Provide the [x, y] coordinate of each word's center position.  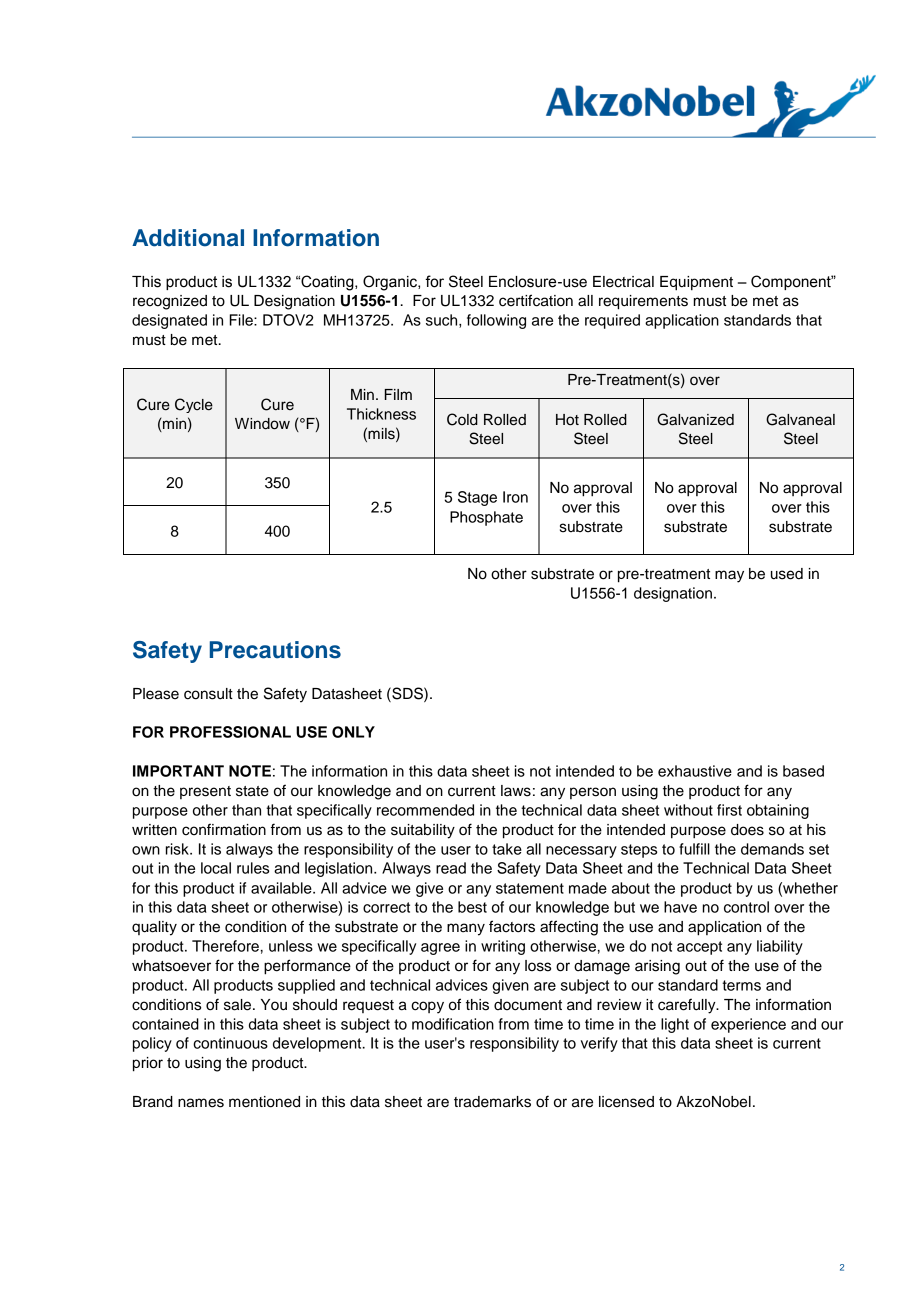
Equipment [696, 283]
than [246, 810]
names [201, 1103]
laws [516, 791]
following [496, 321]
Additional [188, 238]
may [729, 576]
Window [262, 424]
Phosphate [486, 518]
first [729, 810]
